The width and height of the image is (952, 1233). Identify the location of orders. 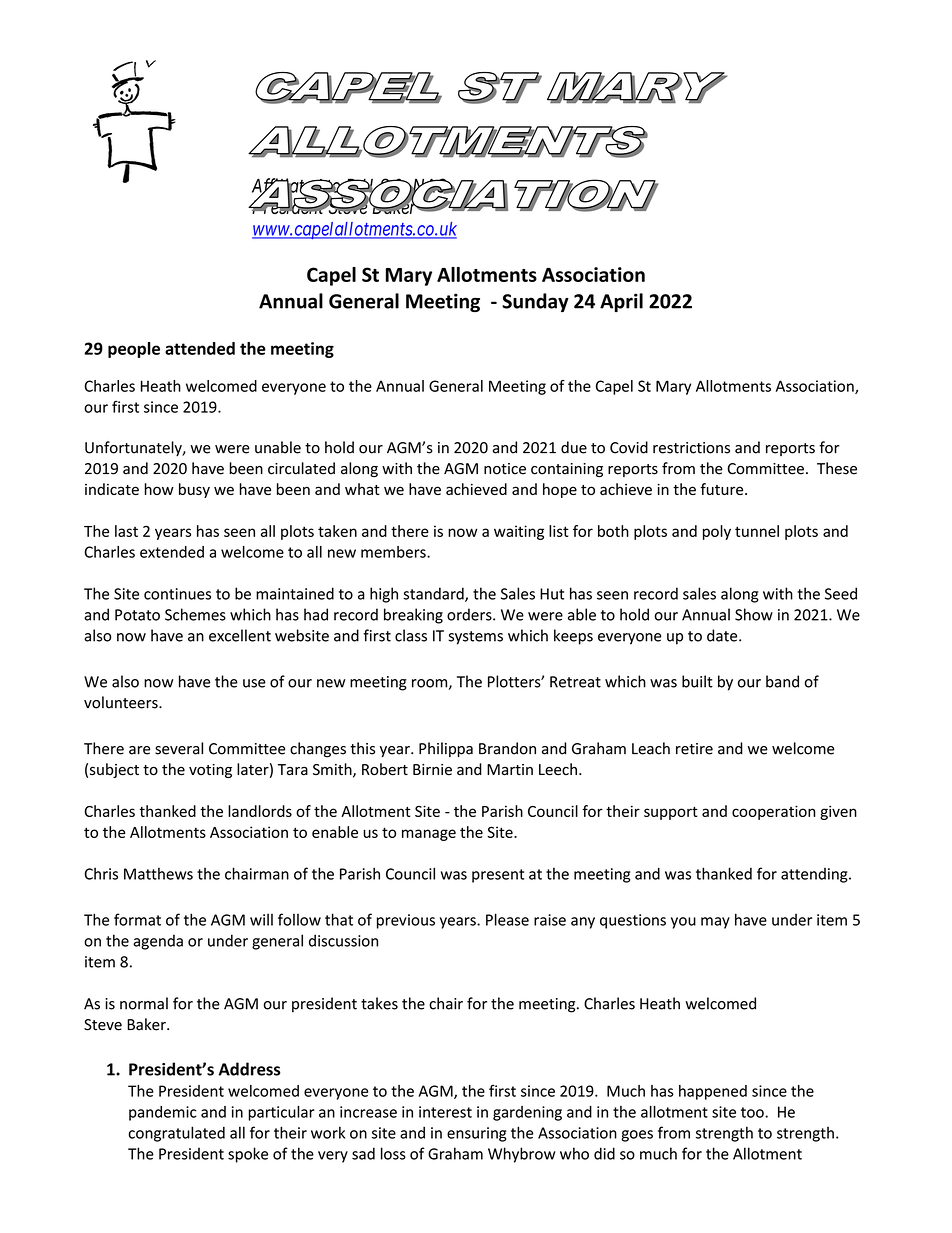
(470, 614).
